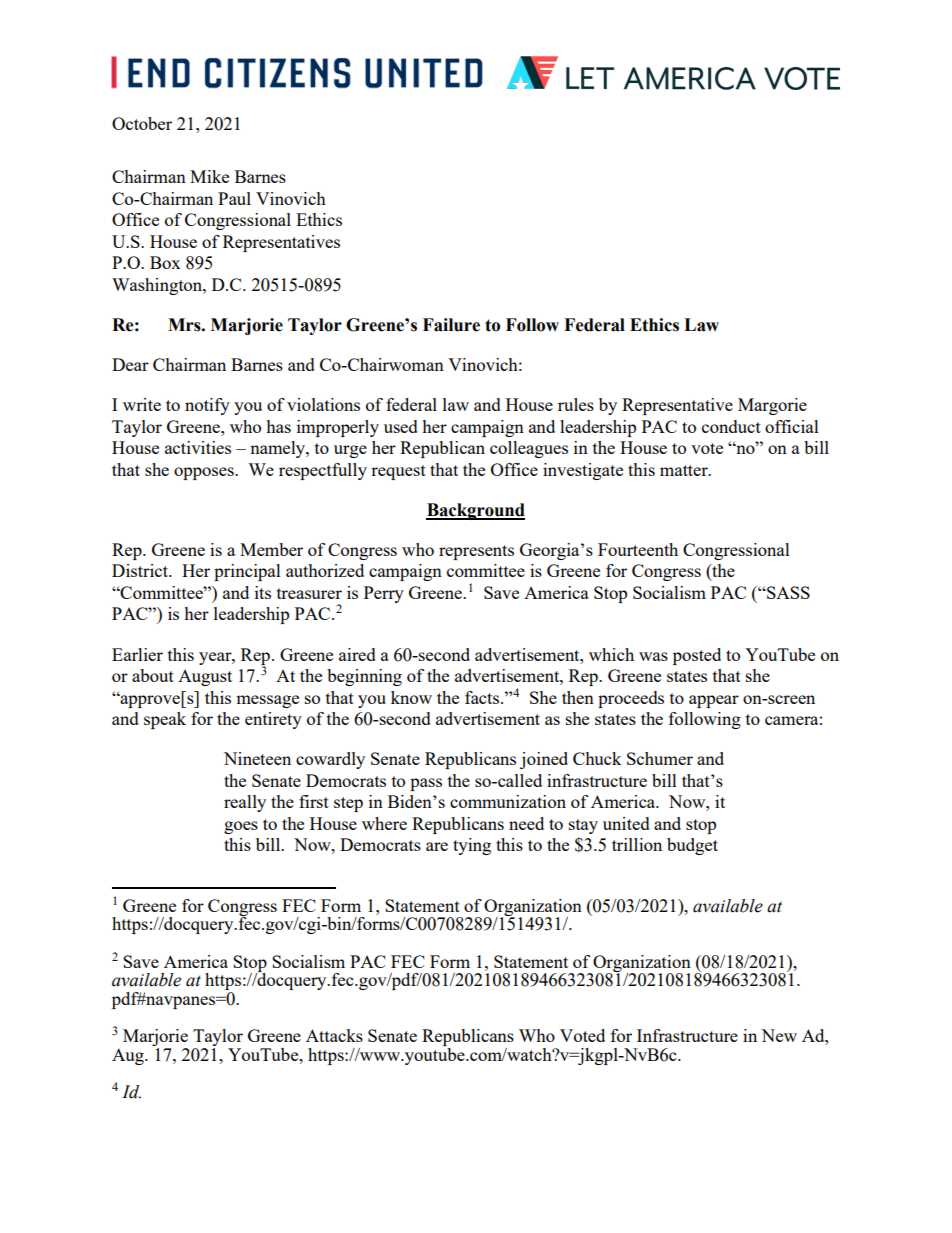 Image resolution: width=952 pixels, height=1233 pixels. What do you see at coordinates (334, 1035) in the screenshot?
I see `Attacks` at bounding box center [334, 1035].
